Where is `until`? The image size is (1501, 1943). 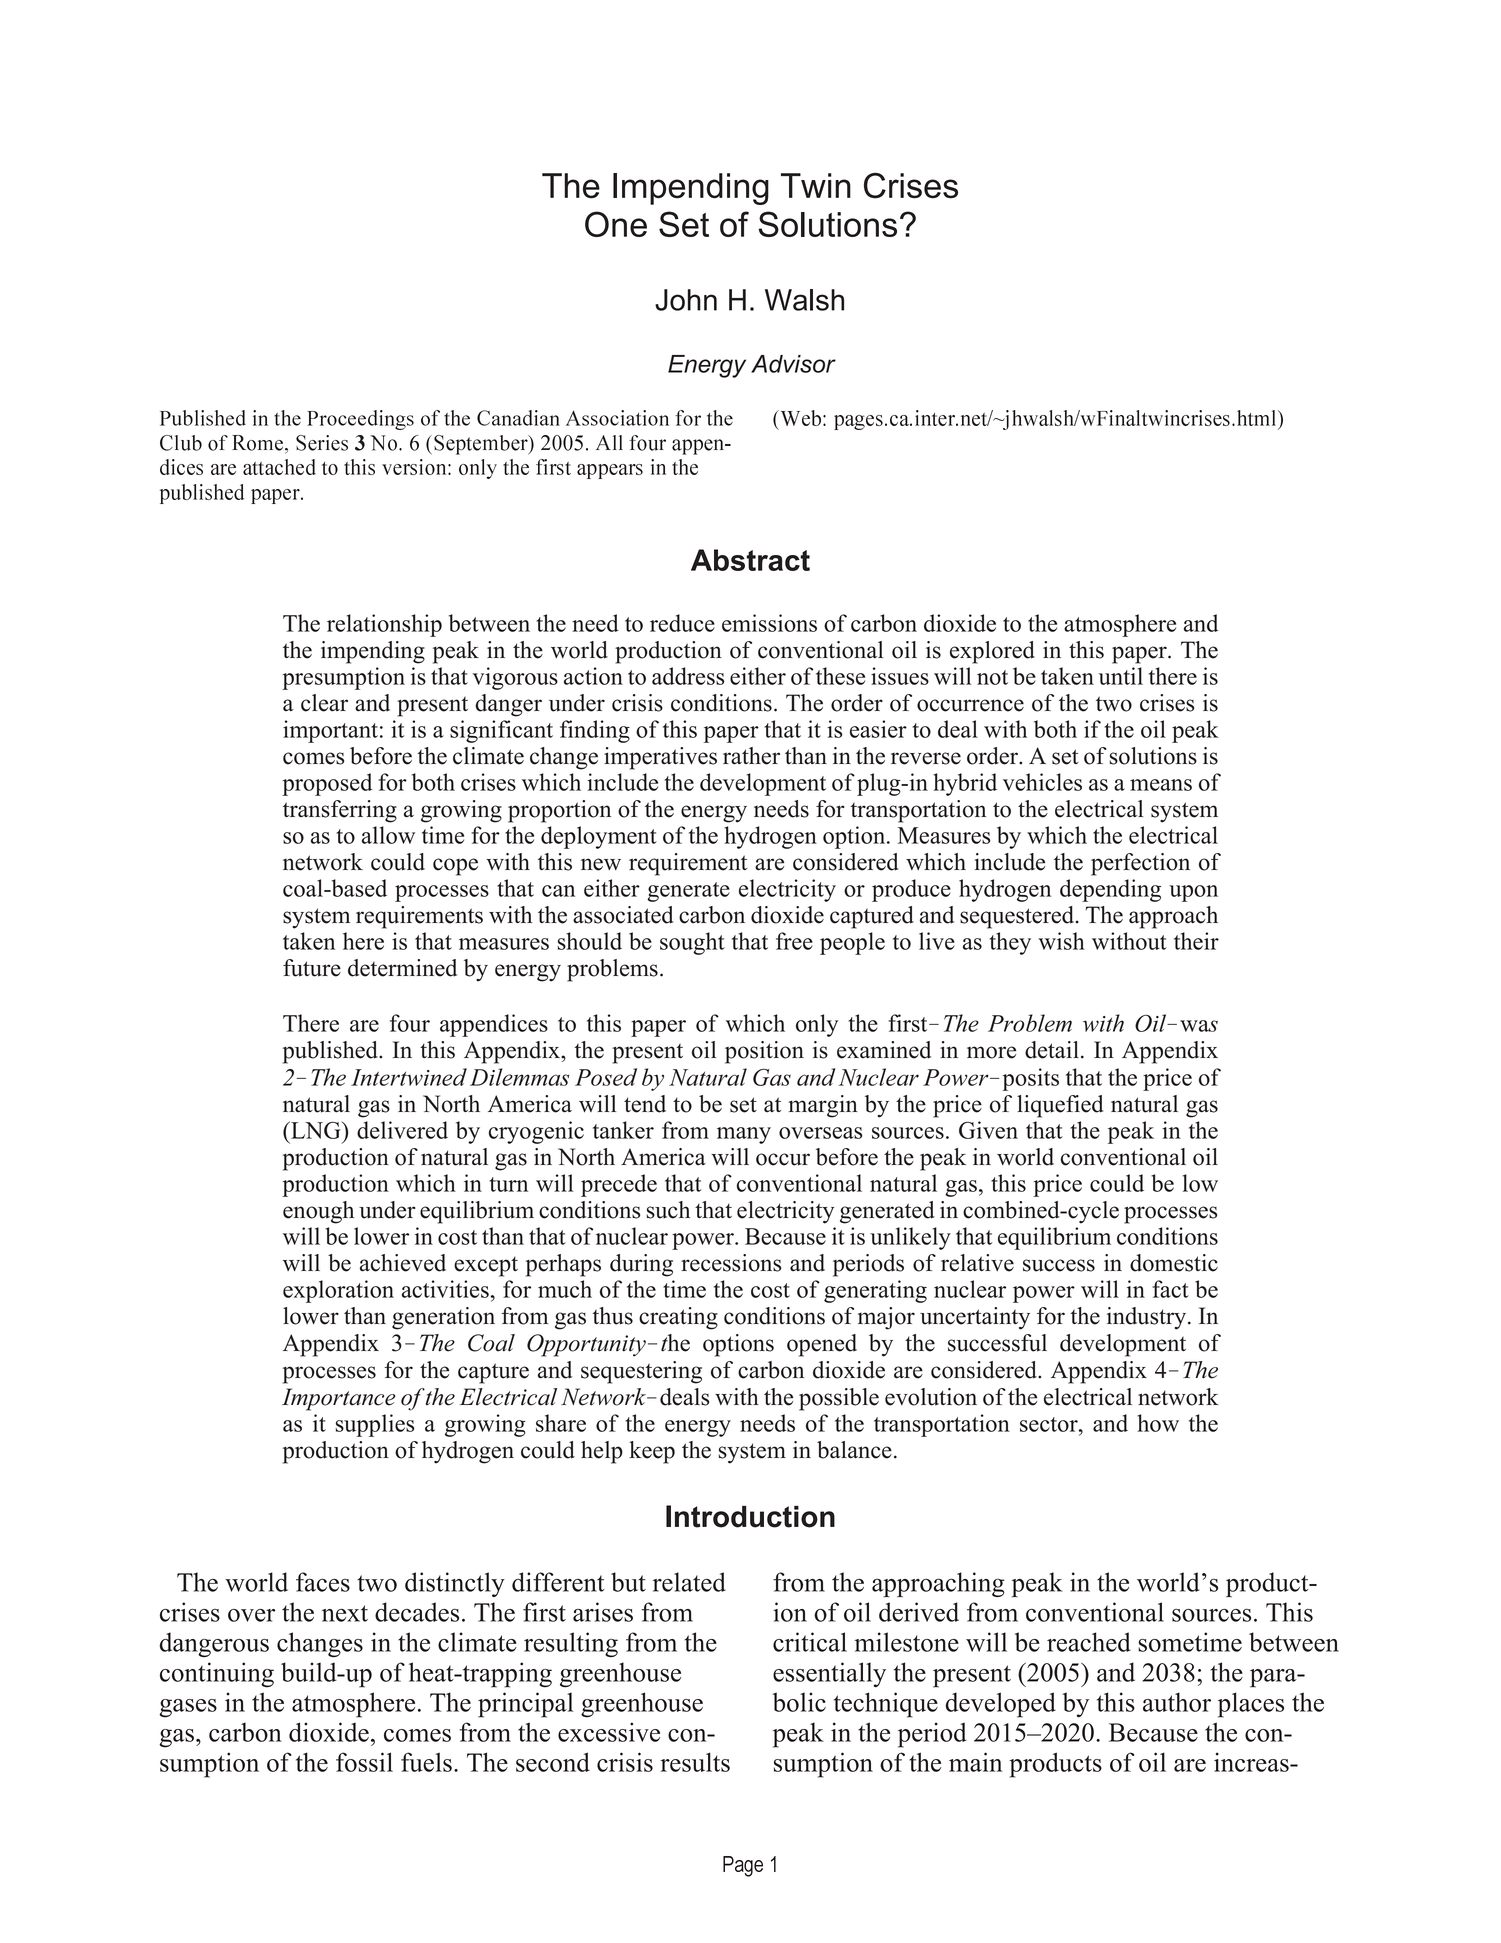 until is located at coordinates (1121, 676).
